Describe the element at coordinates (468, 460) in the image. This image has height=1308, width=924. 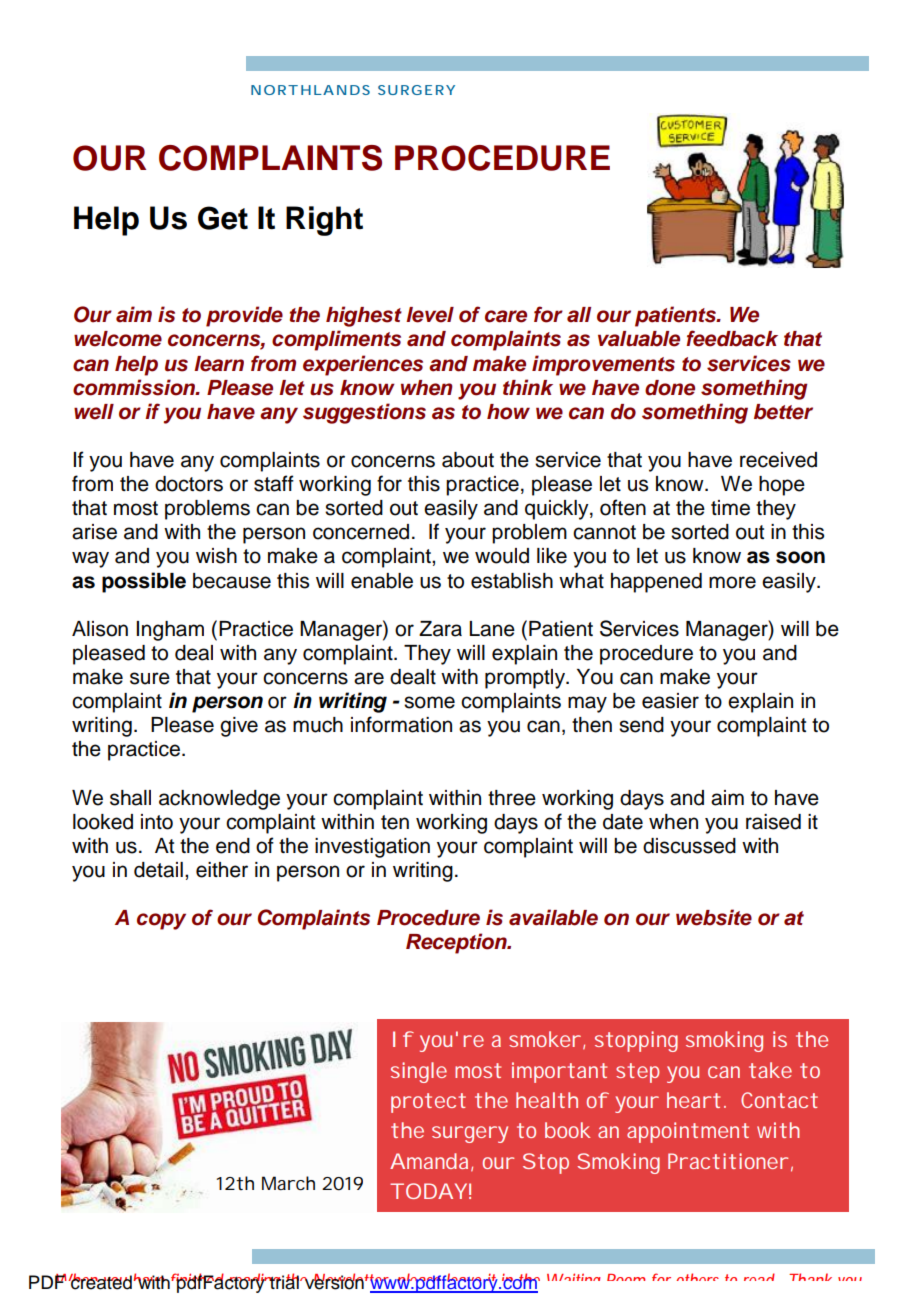
I see `about` at that location.
